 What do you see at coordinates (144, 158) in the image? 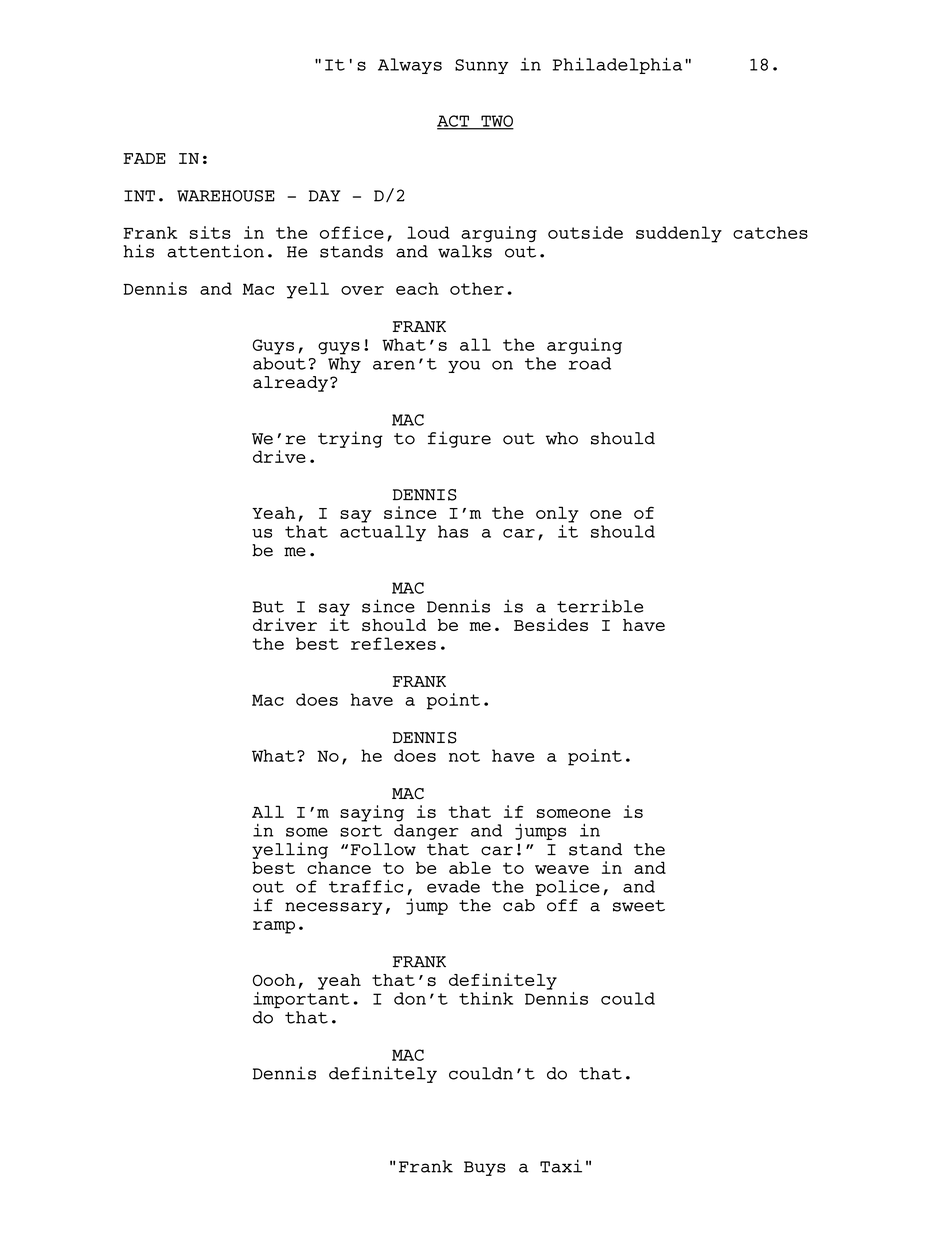
I see `FADE` at bounding box center [144, 158].
